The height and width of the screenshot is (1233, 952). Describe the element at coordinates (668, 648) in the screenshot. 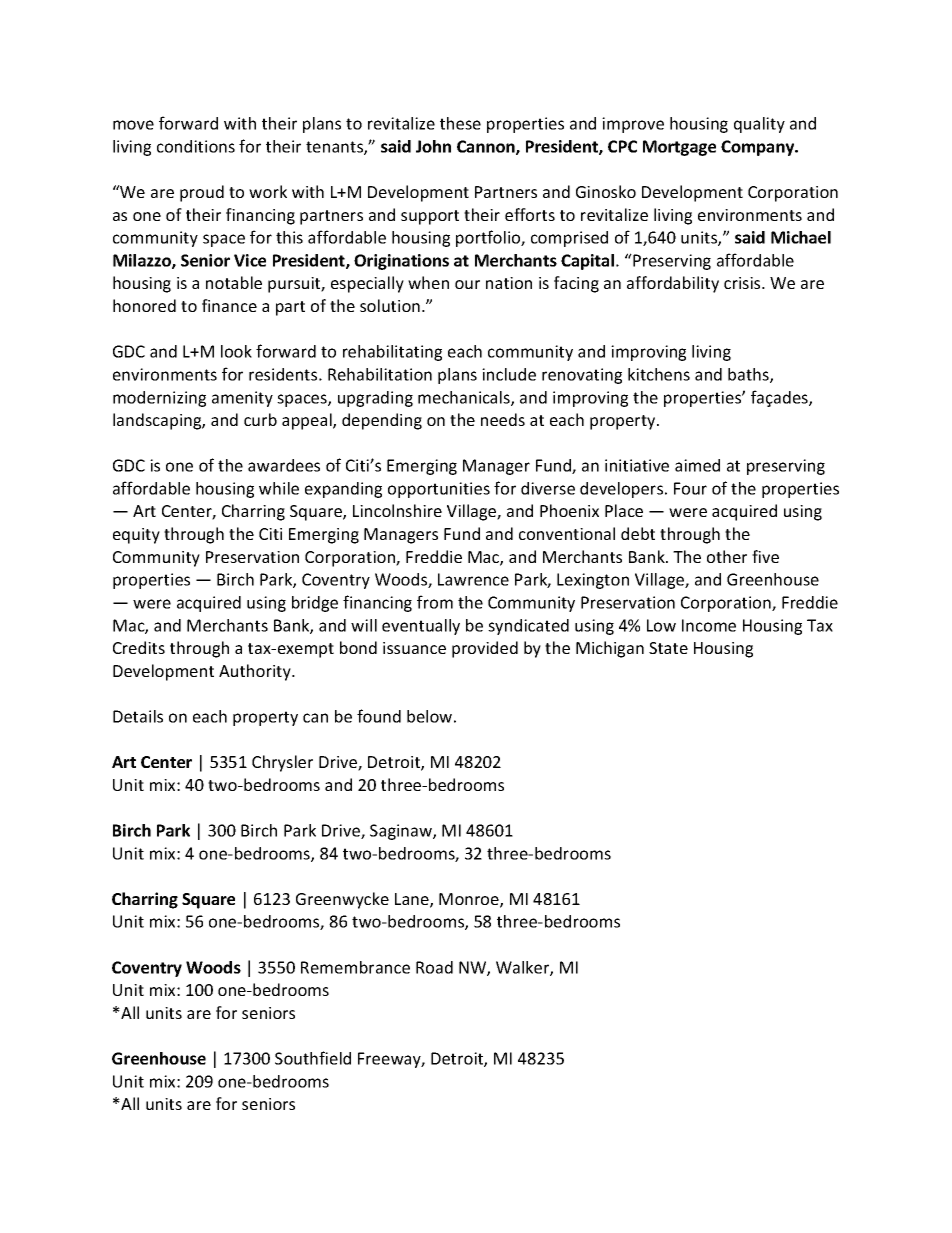

I see `State` at that location.
